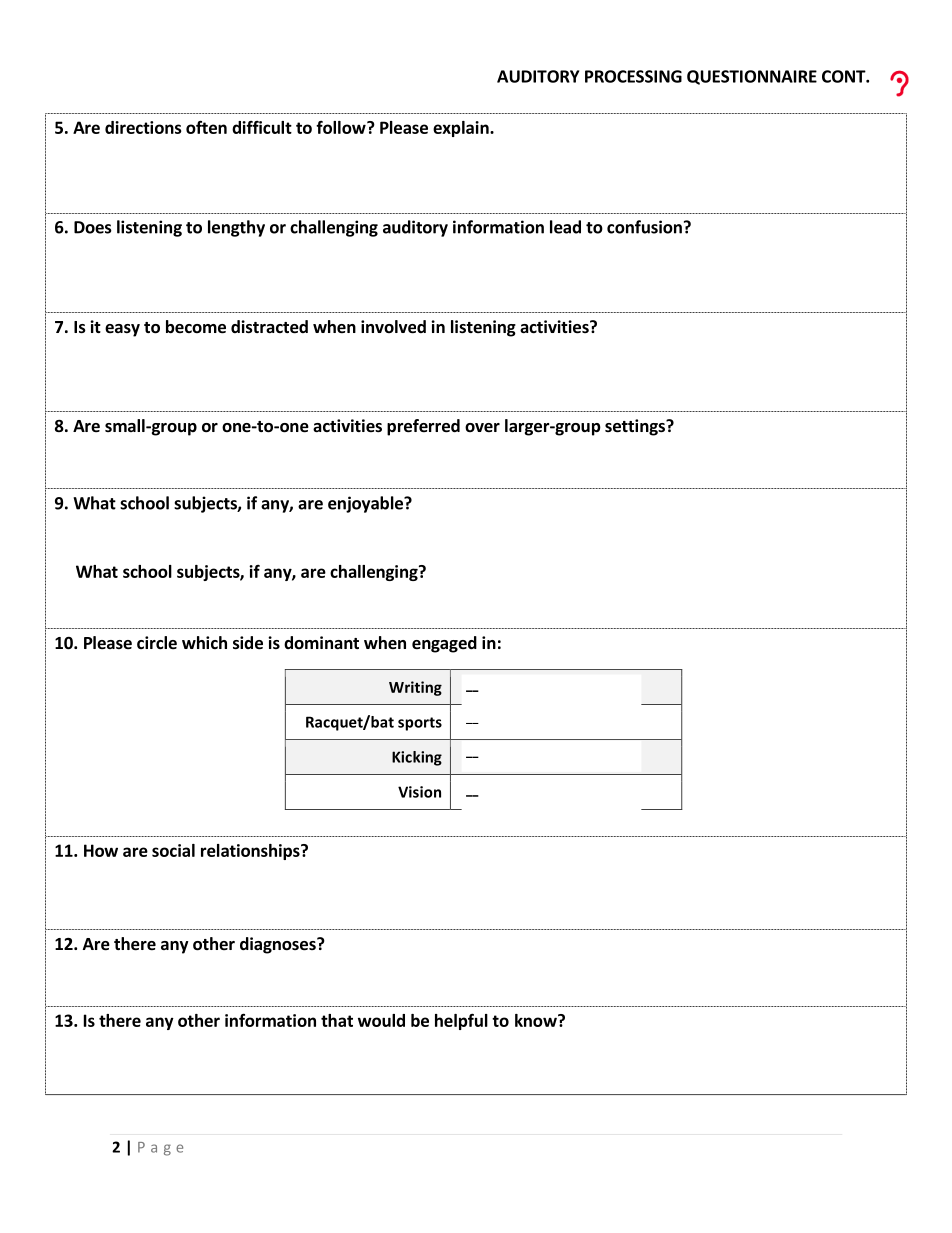 The width and height of the screenshot is (952, 1233). I want to click on PROCESSING, so click(633, 76).
